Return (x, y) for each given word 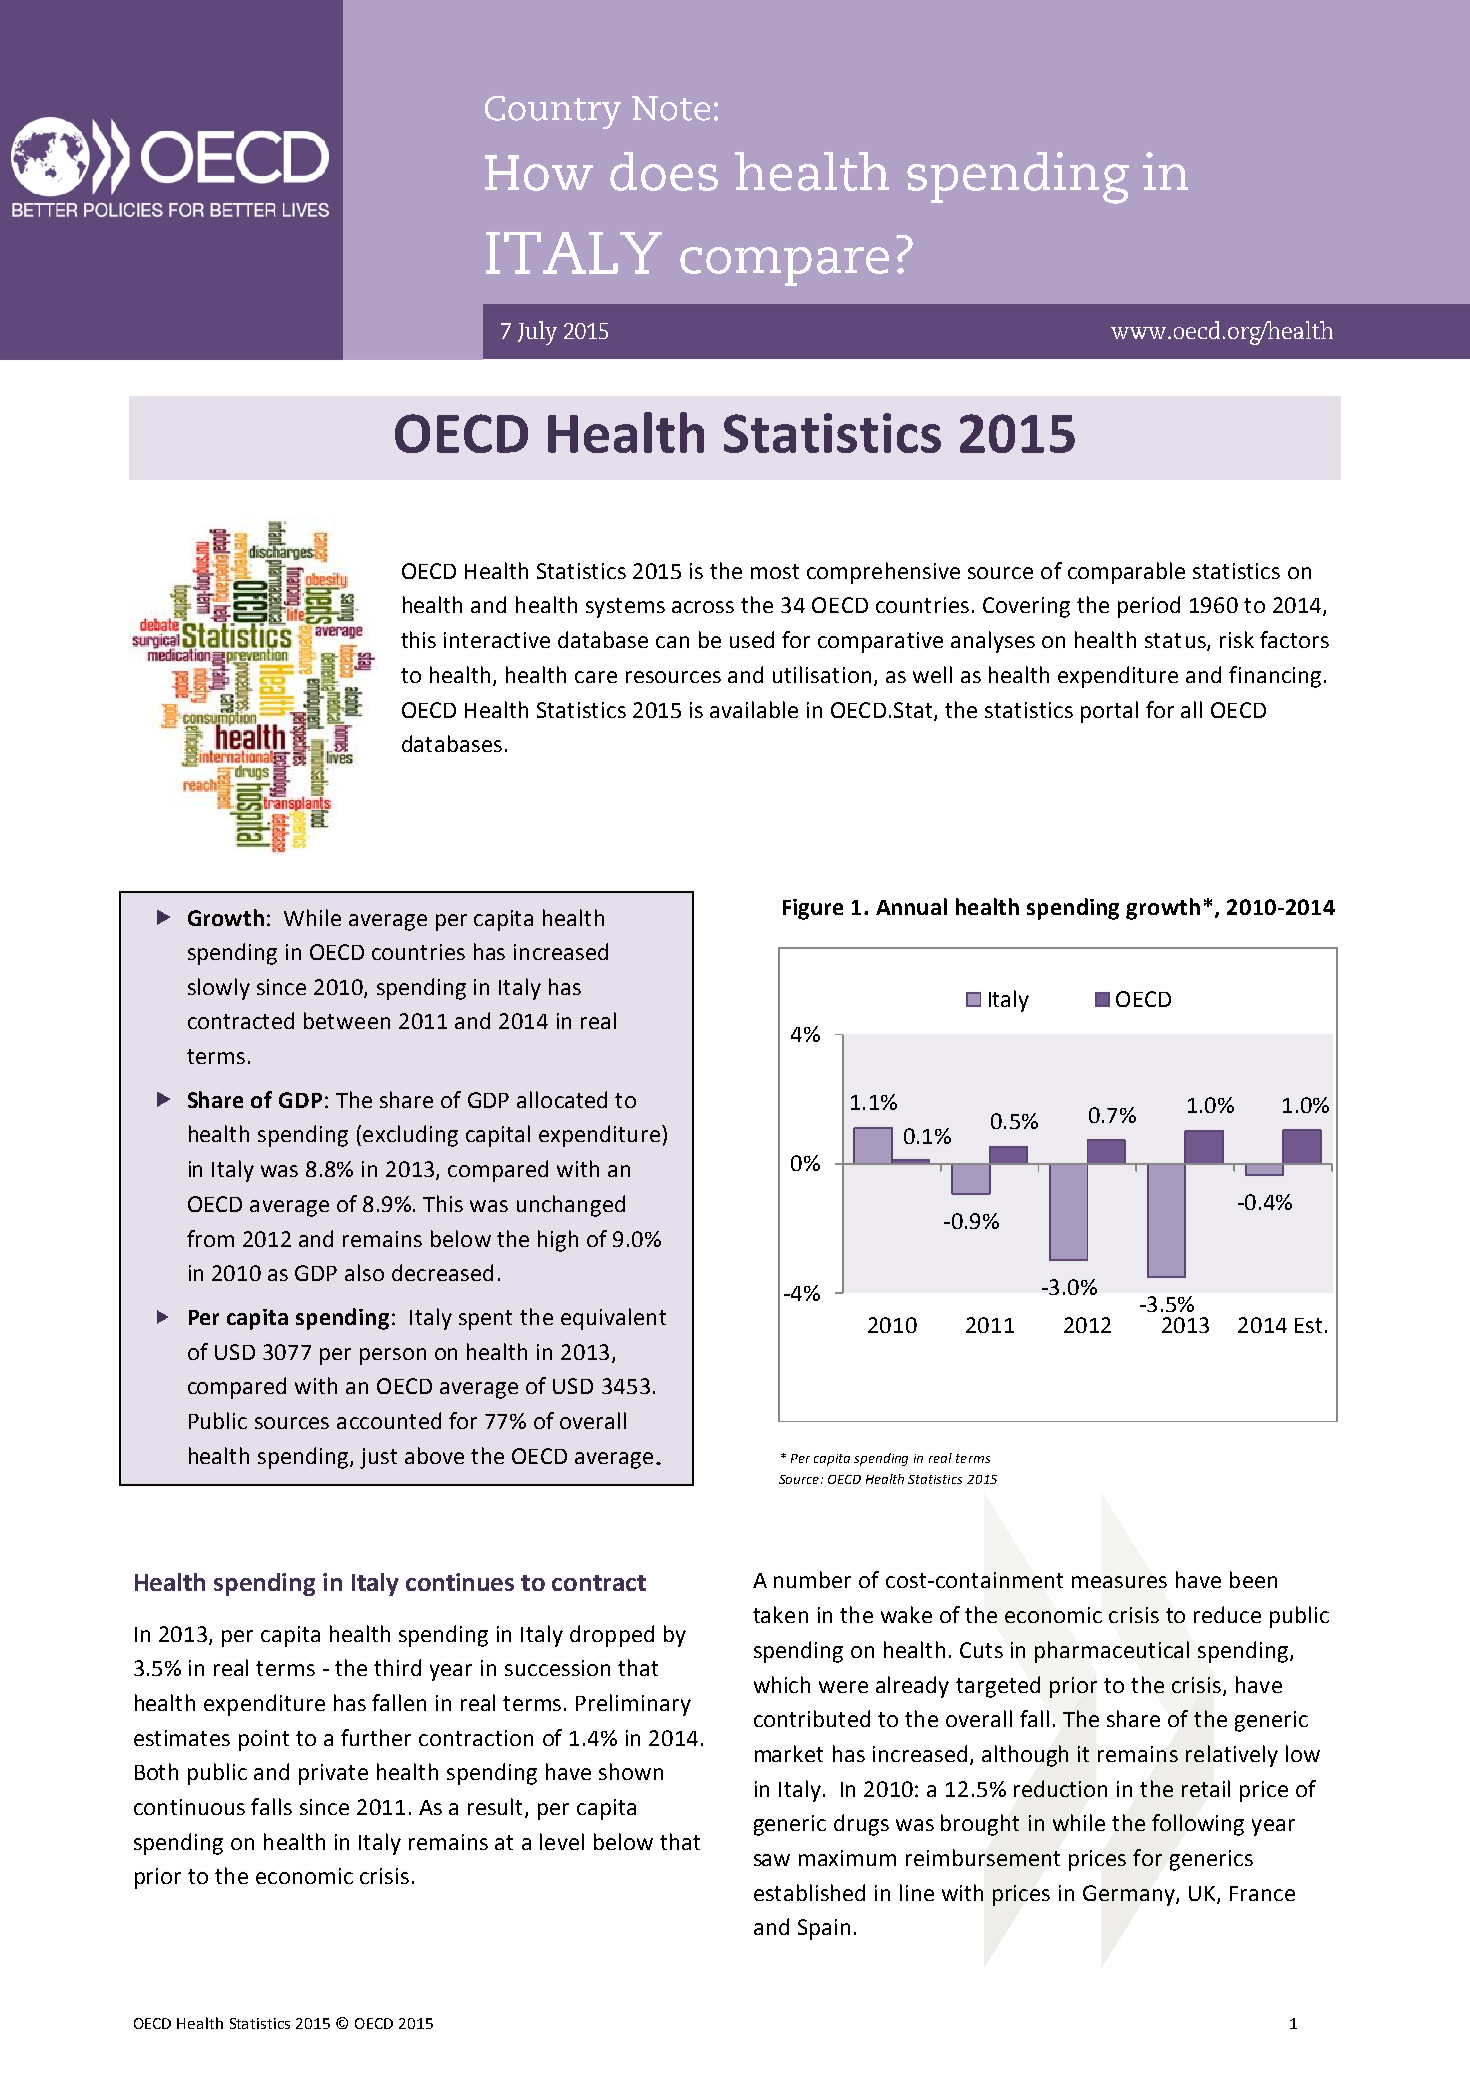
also (364, 1272)
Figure (813, 909)
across (703, 607)
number (812, 1579)
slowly (219, 989)
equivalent (613, 1319)
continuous (189, 1807)
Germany (1130, 1895)
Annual (911, 906)
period (1149, 607)
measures (1119, 1582)
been (1253, 1579)
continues (460, 1582)
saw (772, 1860)
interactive (497, 640)
